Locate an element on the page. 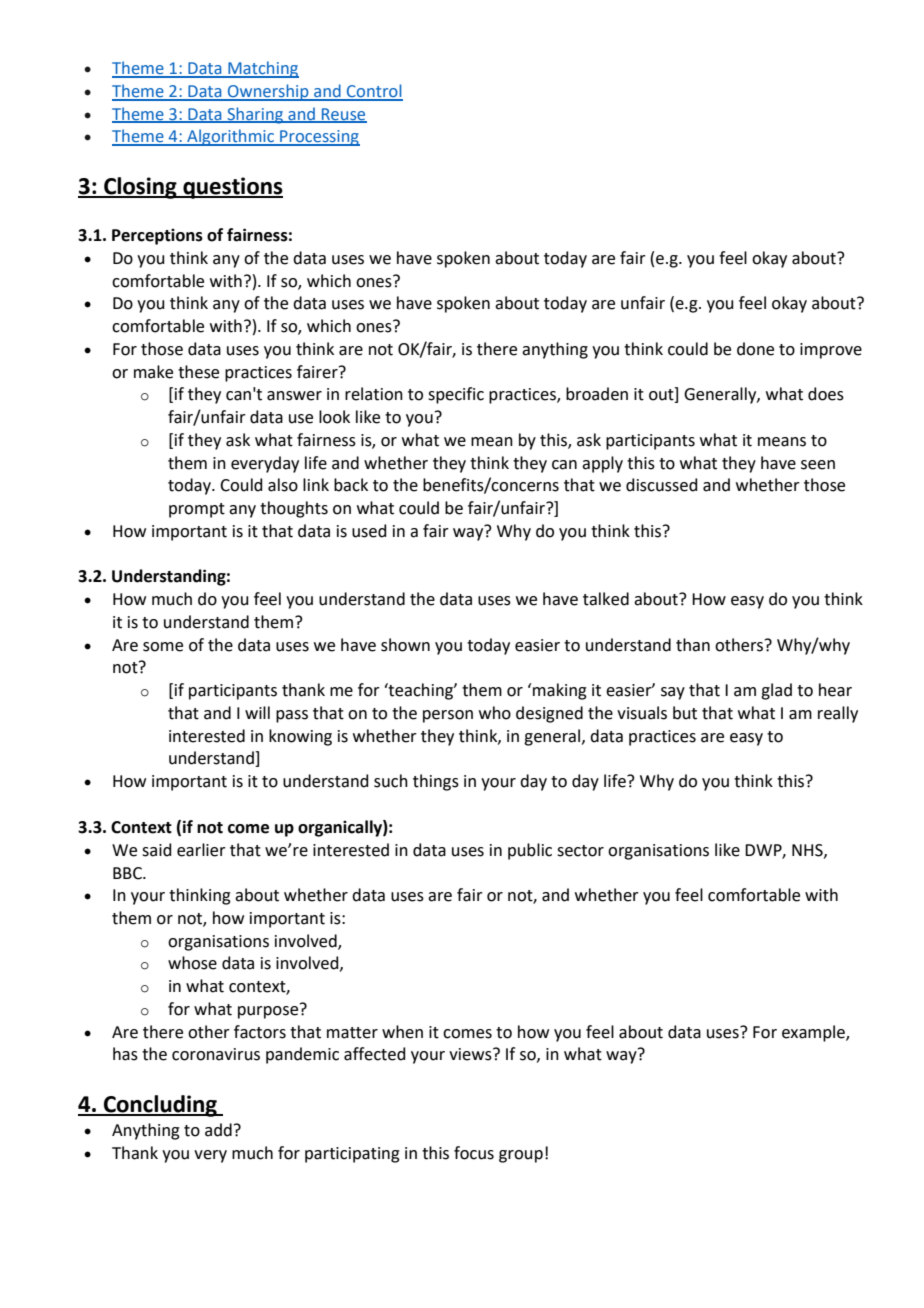 The image size is (924, 1308). things is located at coordinates (436, 782).
